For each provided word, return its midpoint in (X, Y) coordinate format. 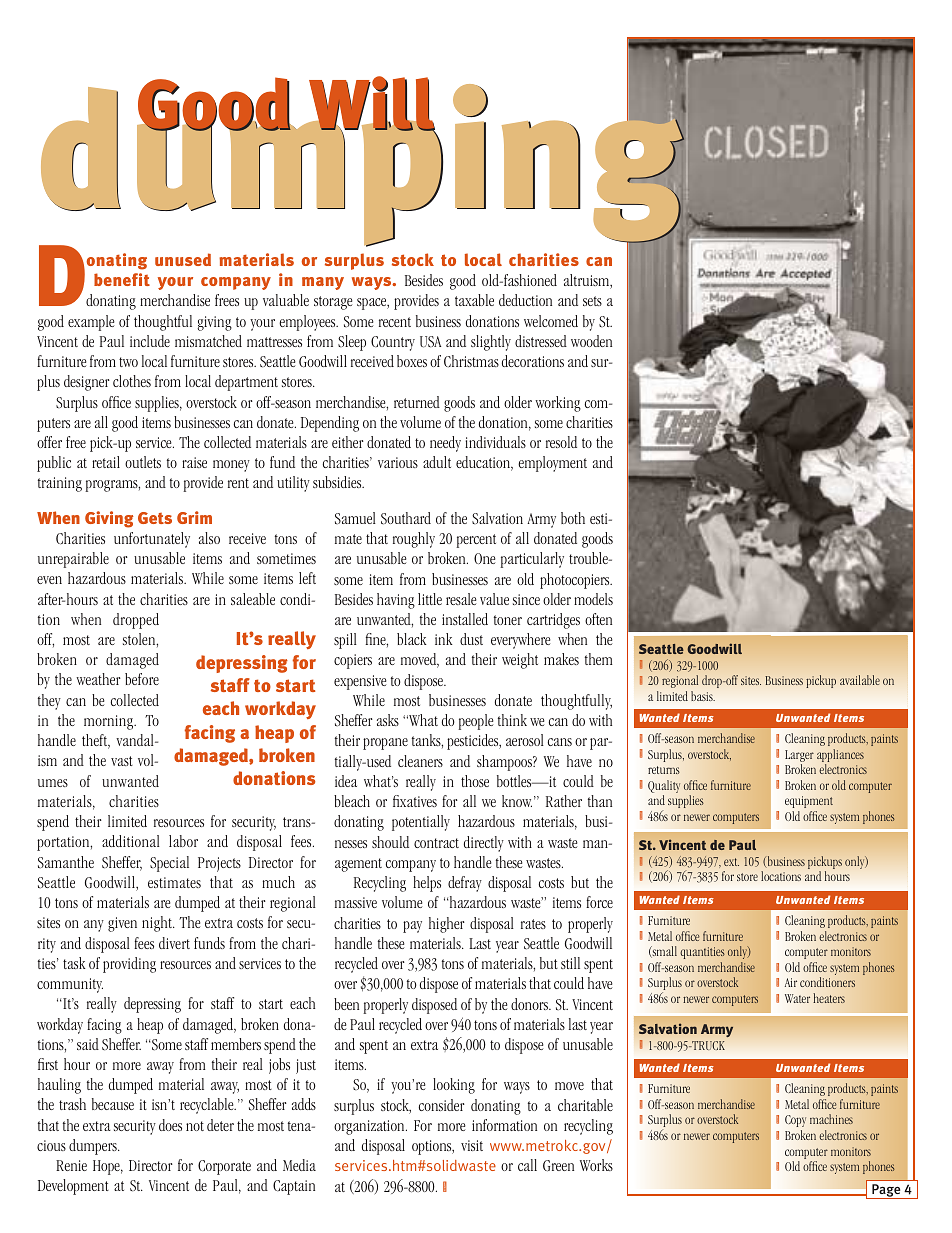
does (170, 1125)
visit (472, 1145)
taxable (474, 300)
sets (592, 301)
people (476, 722)
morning (110, 722)
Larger (799, 757)
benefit (122, 279)
